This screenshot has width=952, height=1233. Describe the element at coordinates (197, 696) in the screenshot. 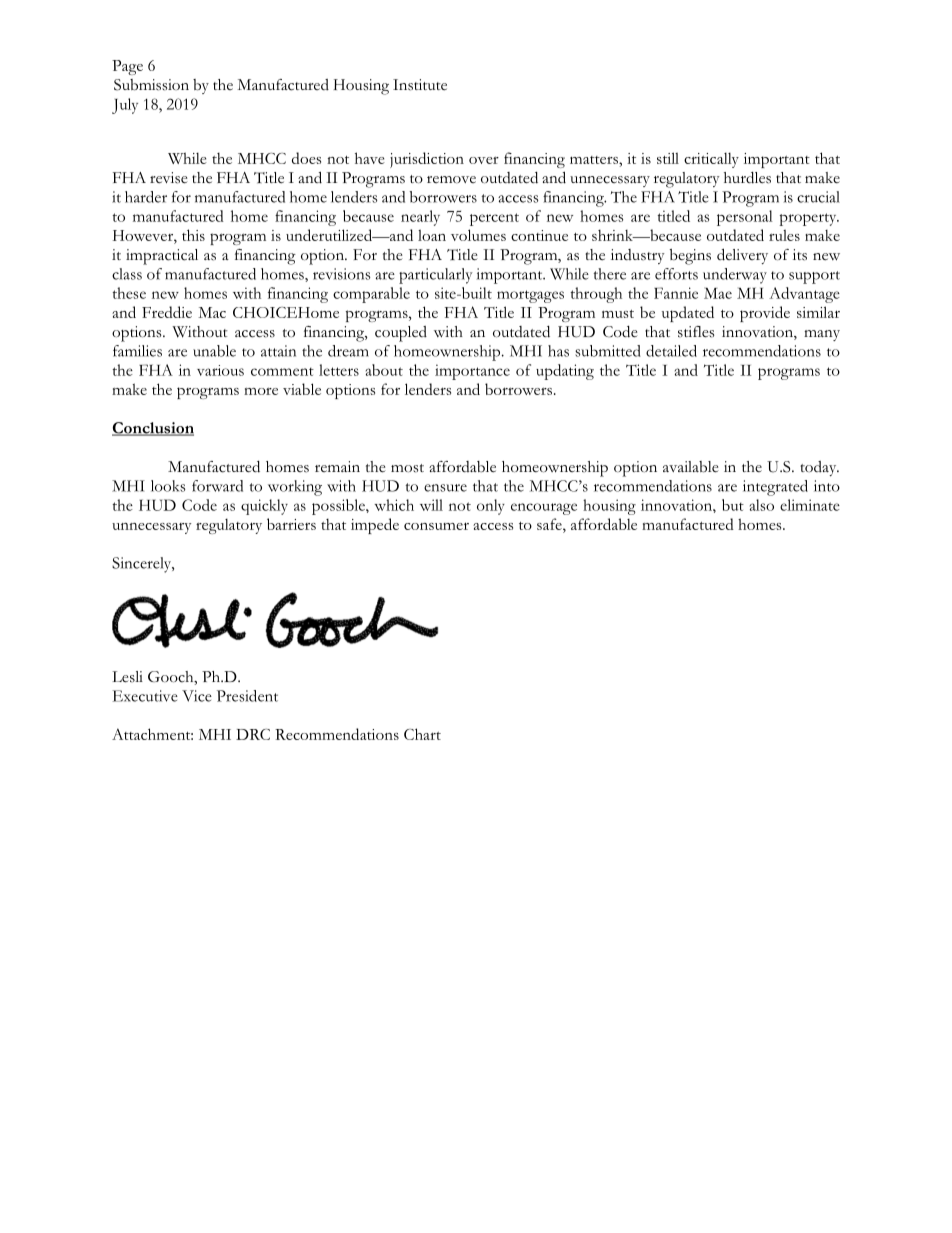

I see `Vice` at that location.
